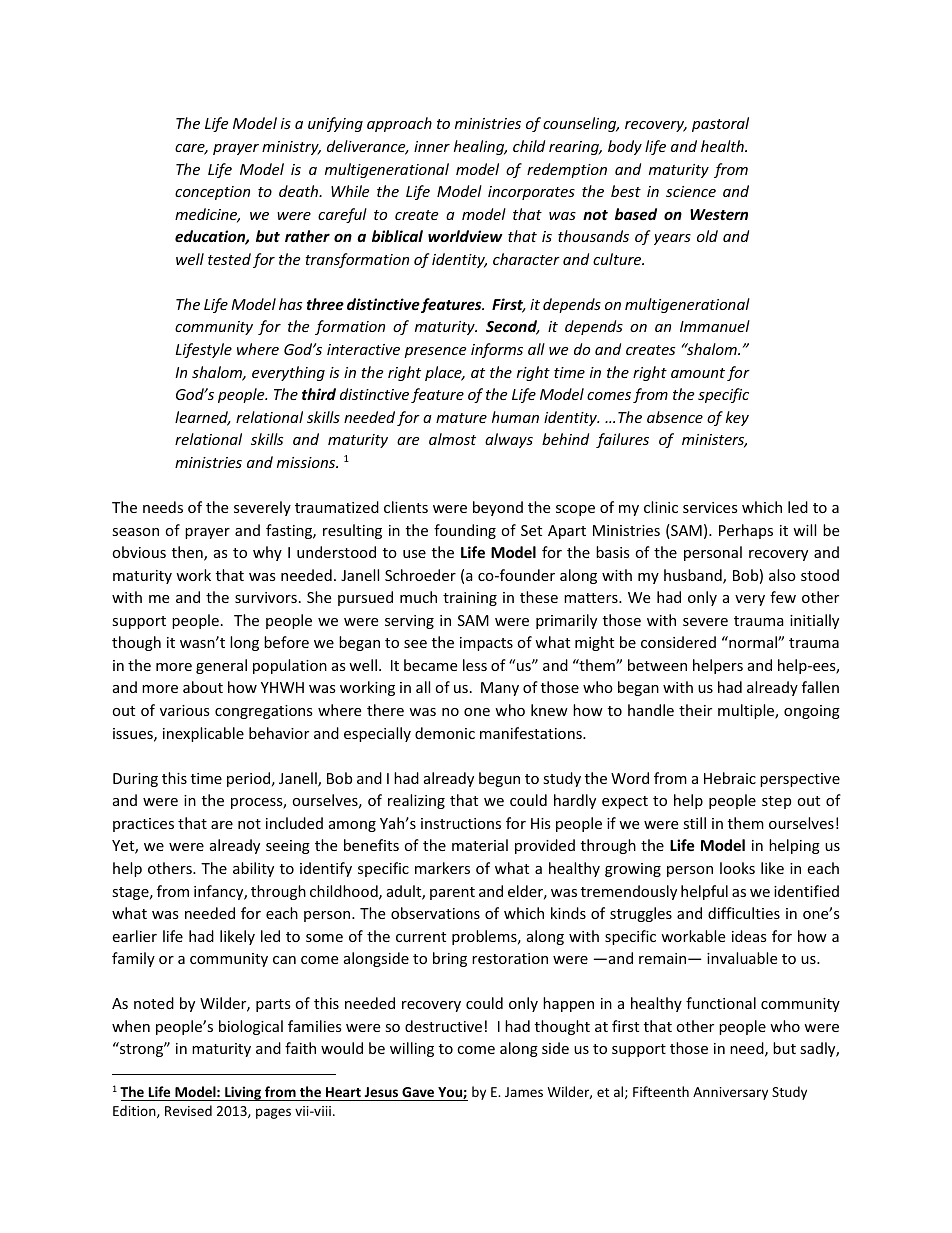  What do you see at coordinates (203, 734) in the document?
I see `inexplicable` at bounding box center [203, 734].
